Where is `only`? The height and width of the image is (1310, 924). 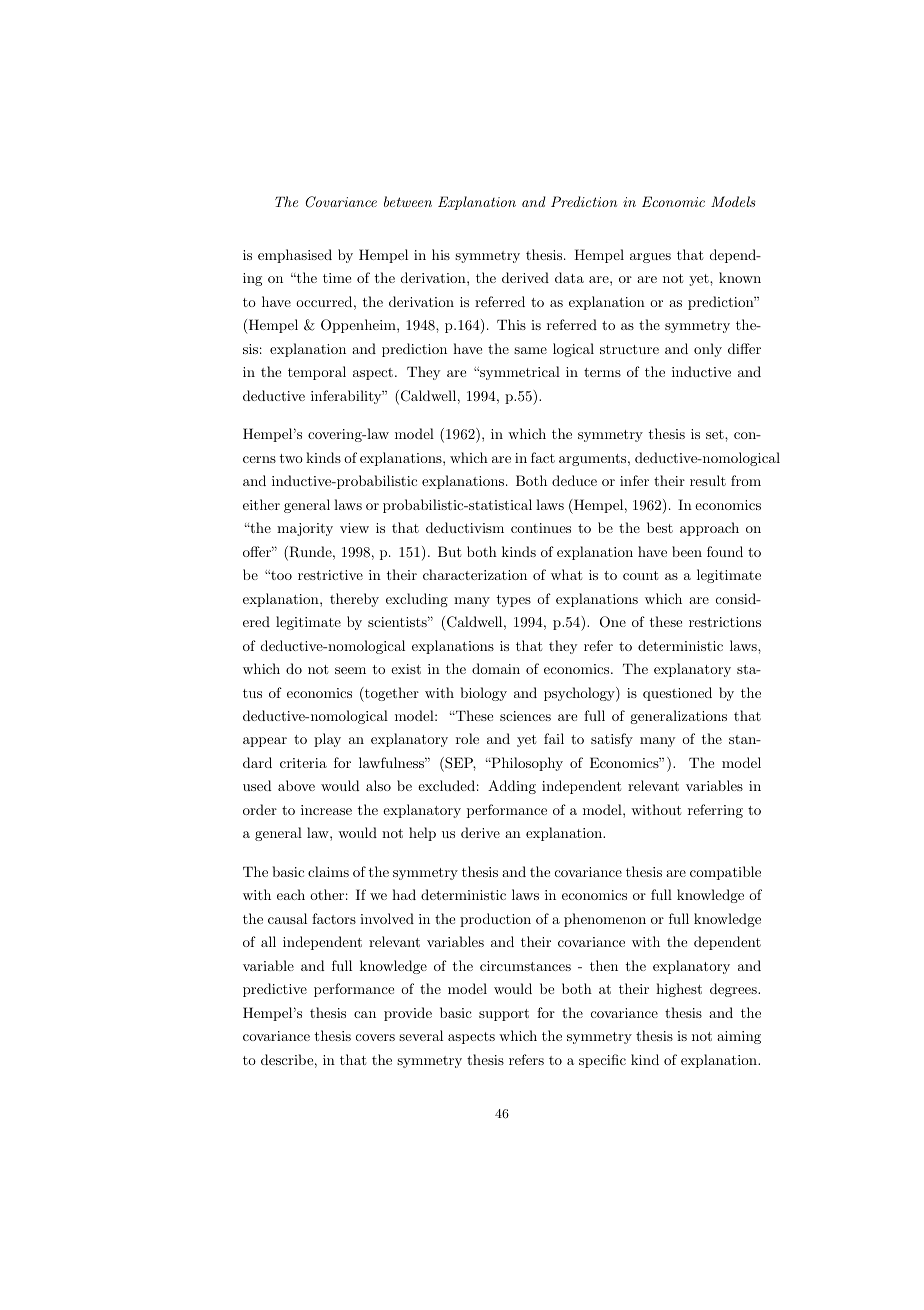 only is located at coordinates (708, 350).
